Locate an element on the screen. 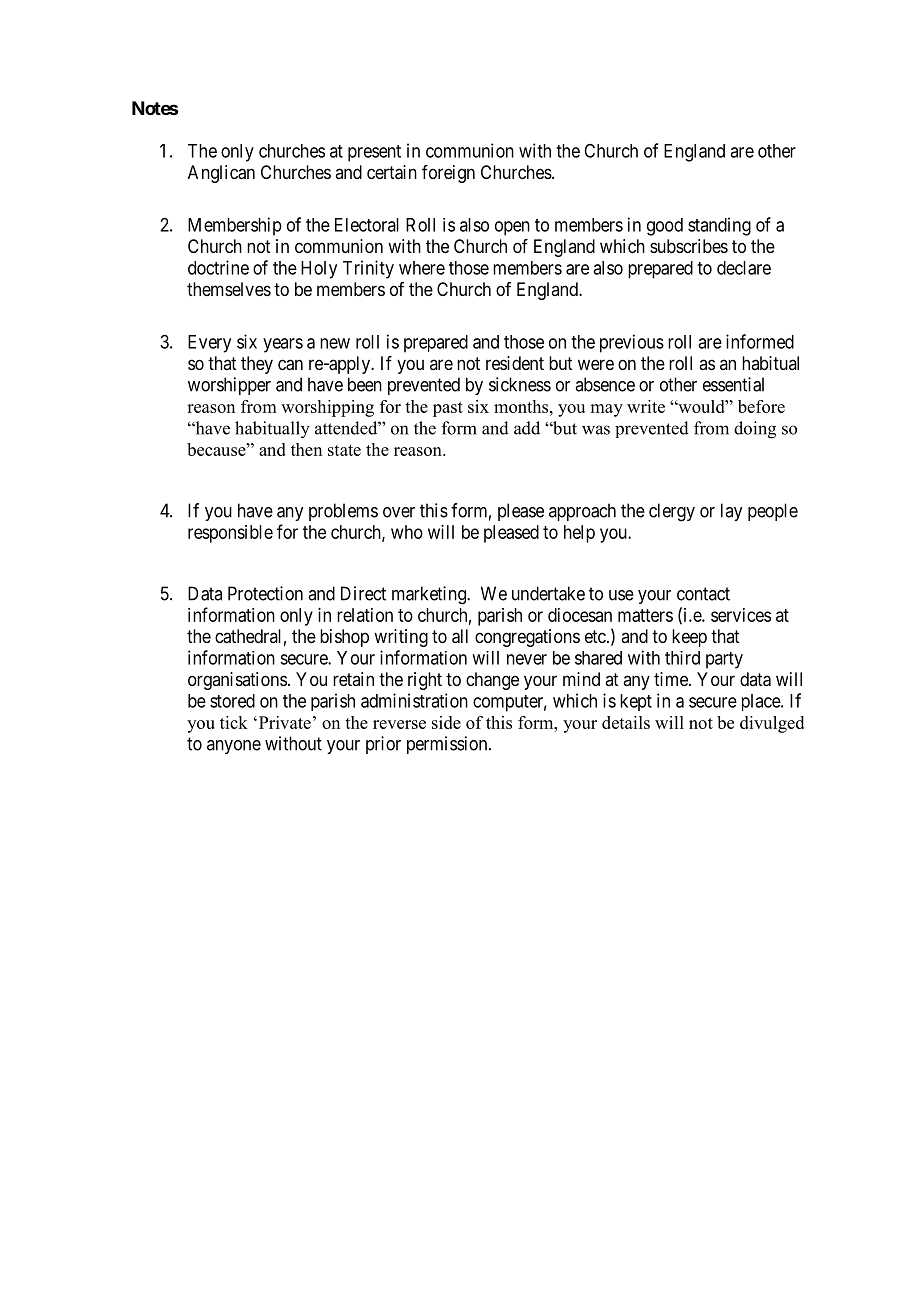  add is located at coordinates (527, 428).
